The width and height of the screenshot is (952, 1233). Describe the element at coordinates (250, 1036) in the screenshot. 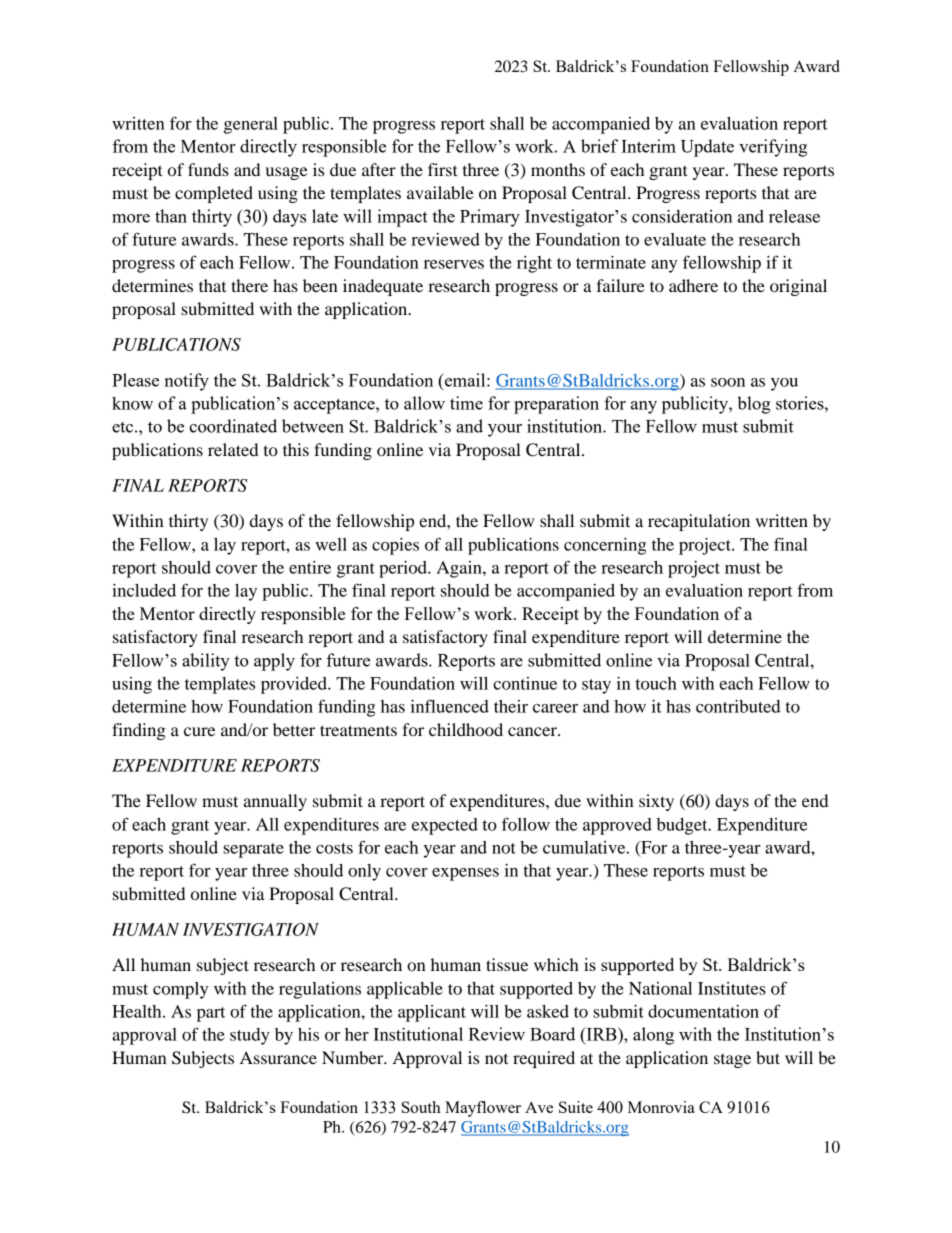

I see `study` at that location.
